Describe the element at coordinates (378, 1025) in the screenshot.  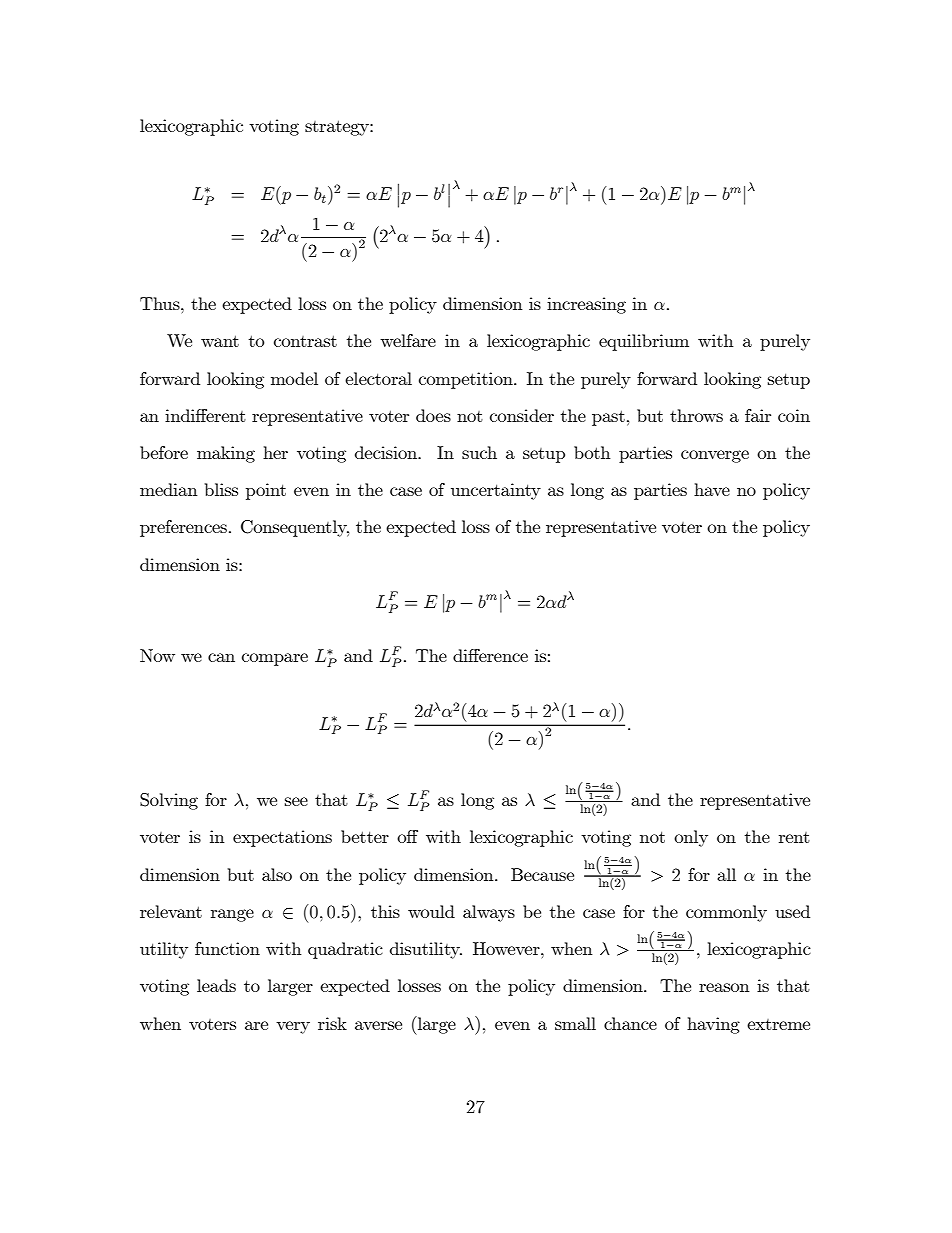
I see `averse` at that location.
